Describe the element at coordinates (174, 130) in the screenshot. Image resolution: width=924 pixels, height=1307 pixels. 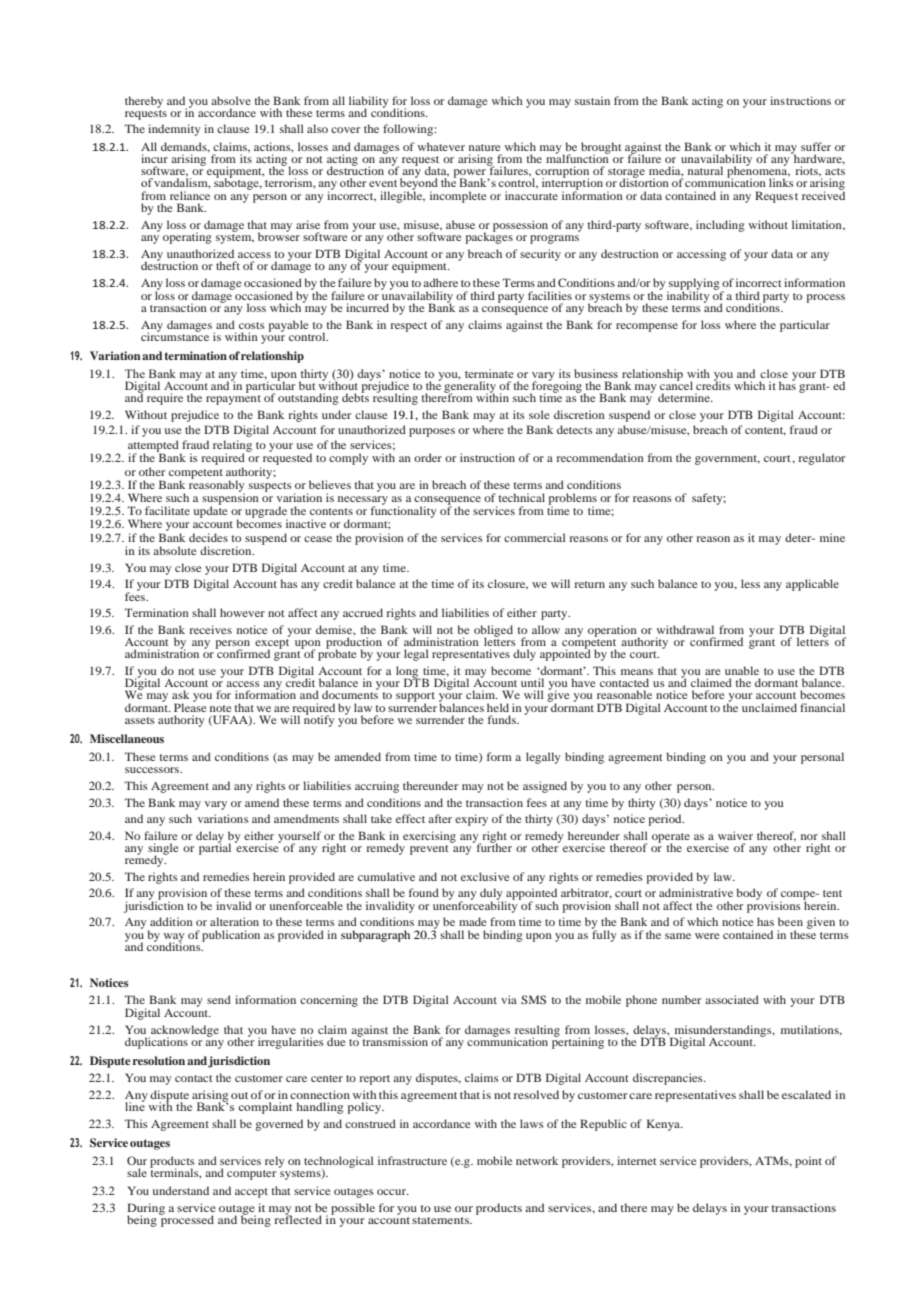
I see `indemnity` at that location.
